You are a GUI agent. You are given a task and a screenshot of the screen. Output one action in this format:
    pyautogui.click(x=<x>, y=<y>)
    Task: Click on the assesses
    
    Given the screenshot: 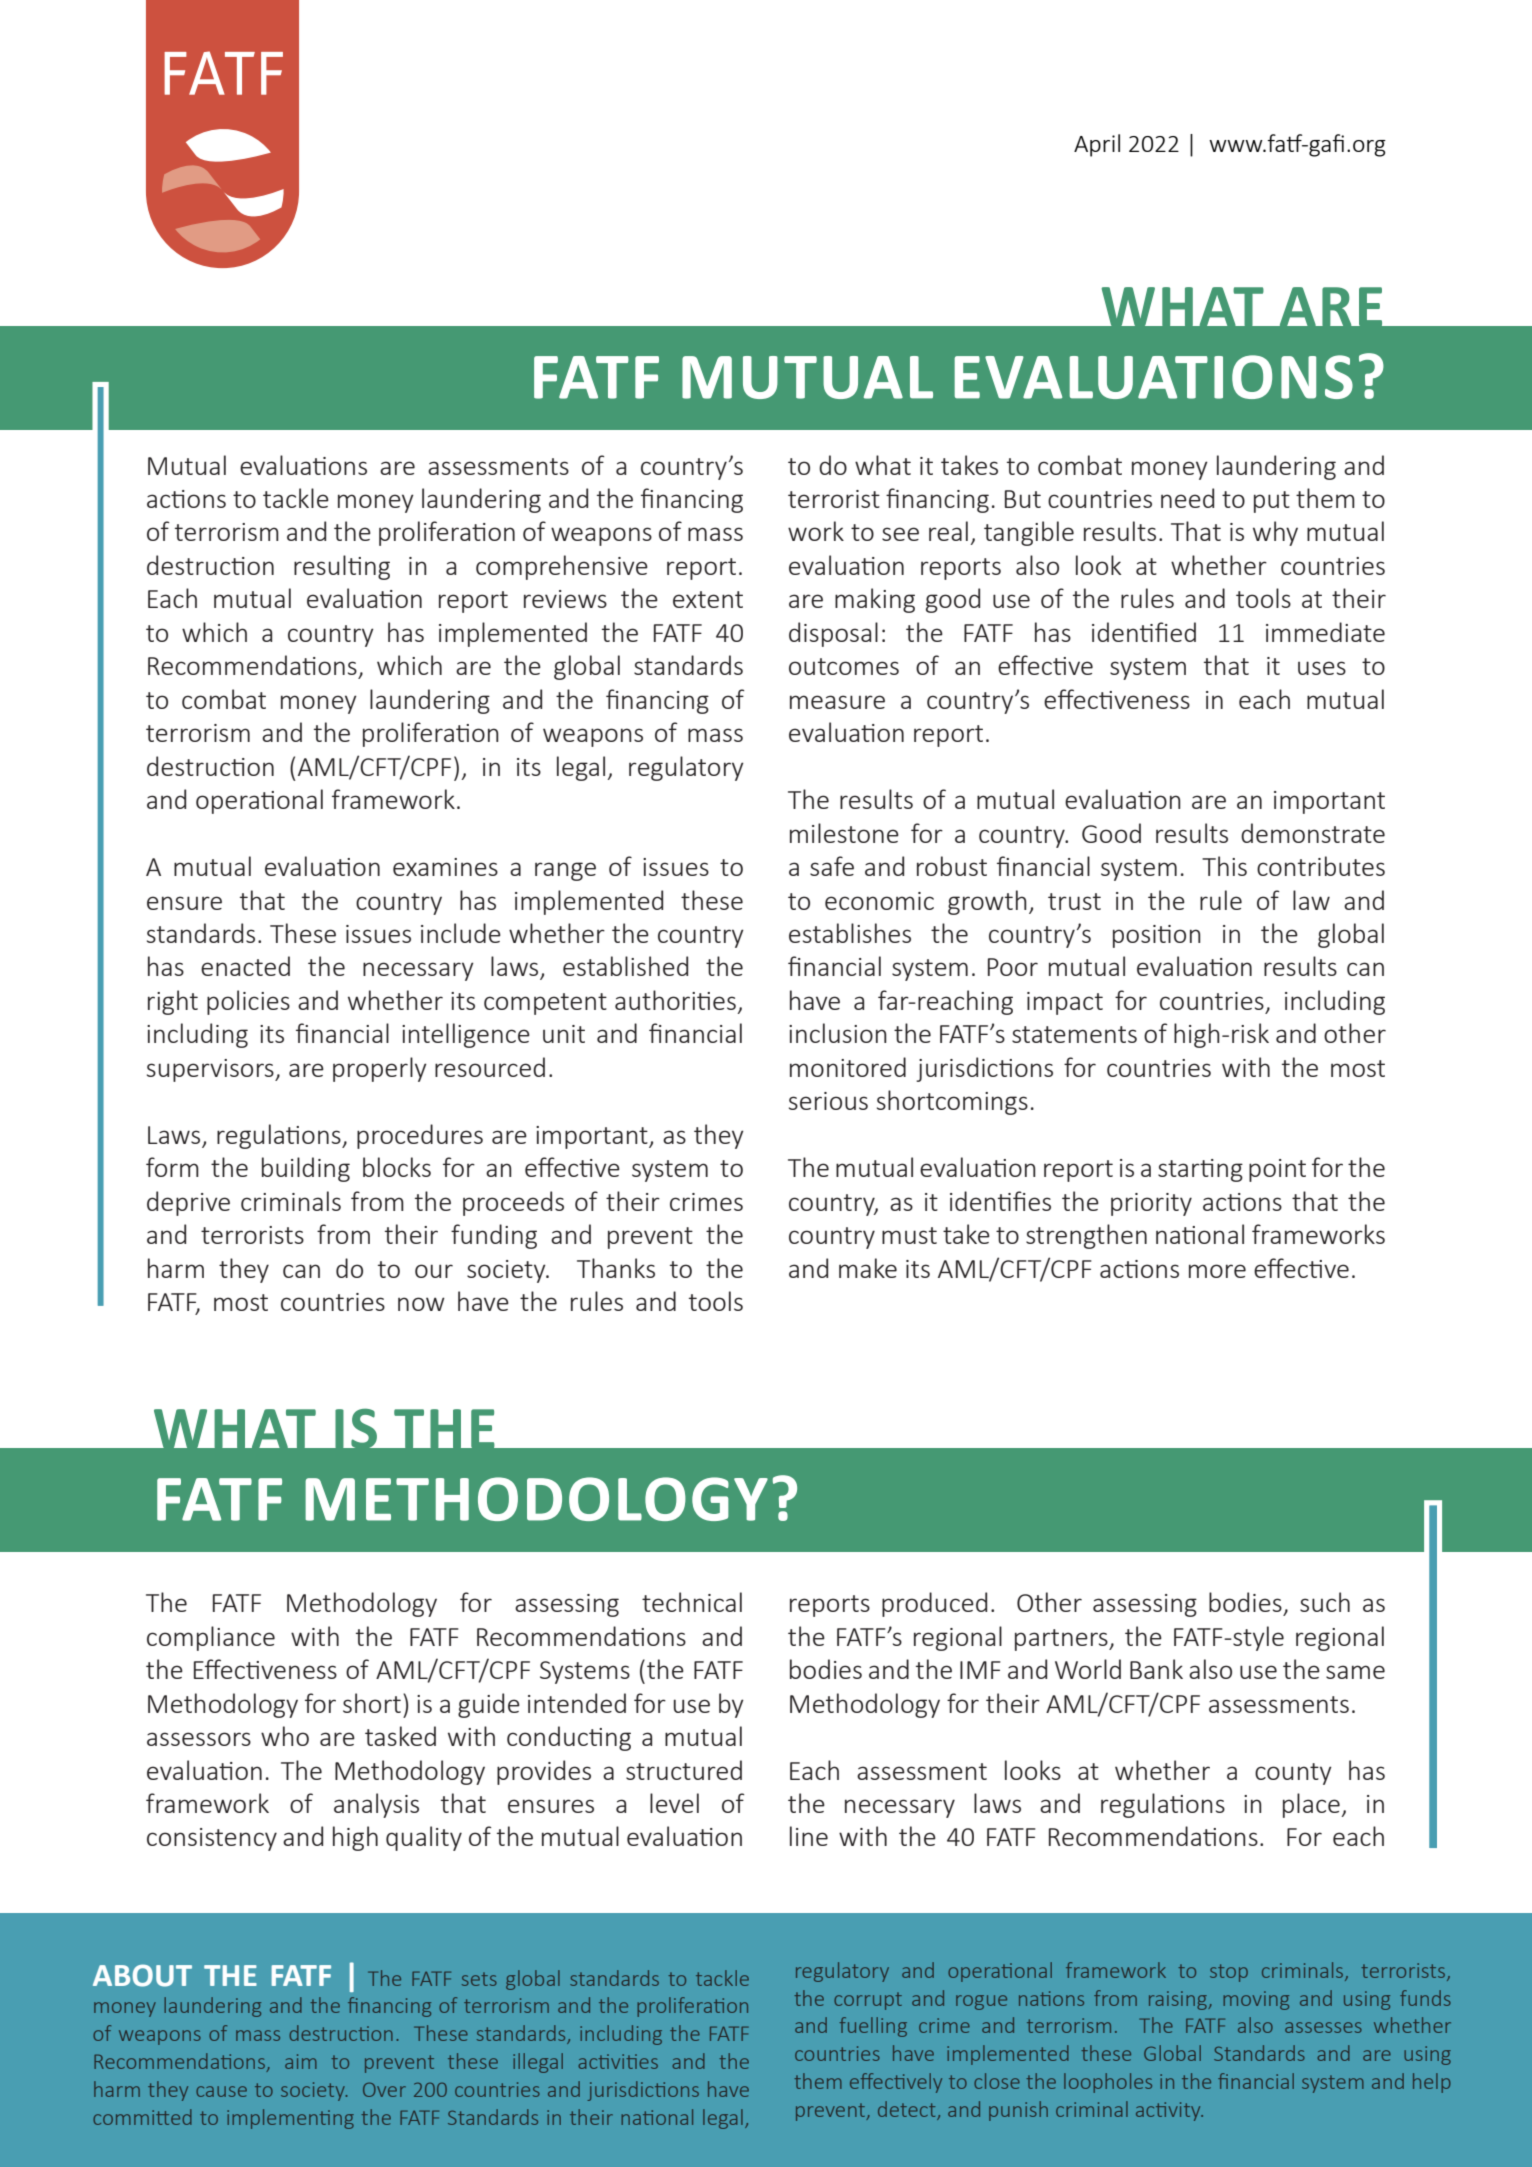 What is the action you would take?
    pyautogui.click(x=1323, y=2027)
